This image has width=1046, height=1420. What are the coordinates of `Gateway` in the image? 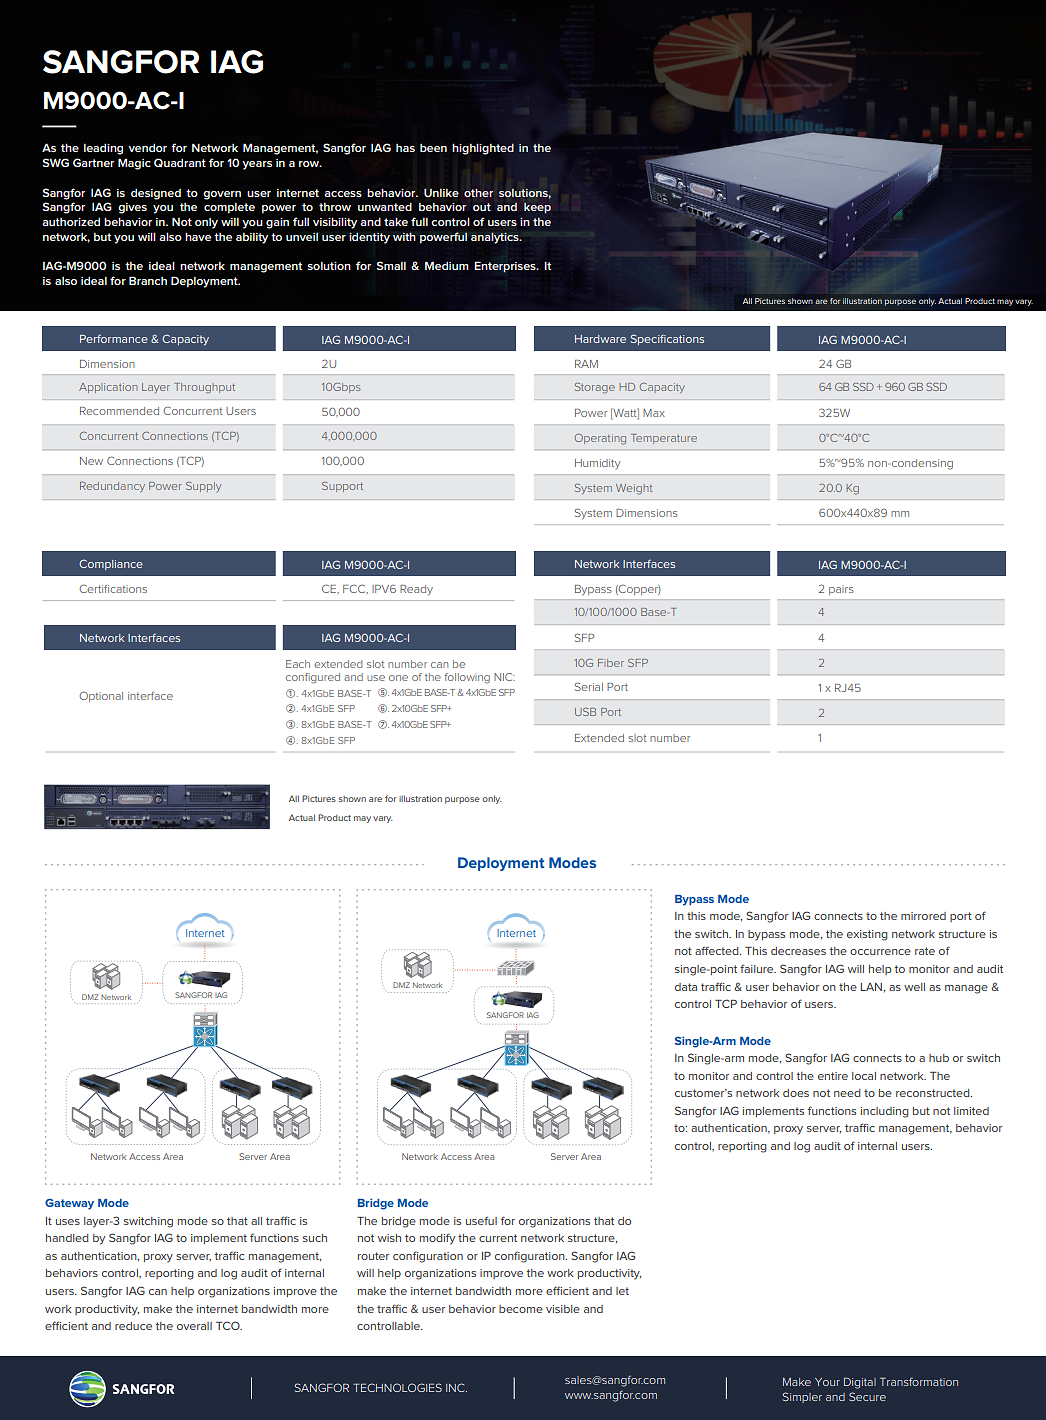 It's located at (69, 1204).
